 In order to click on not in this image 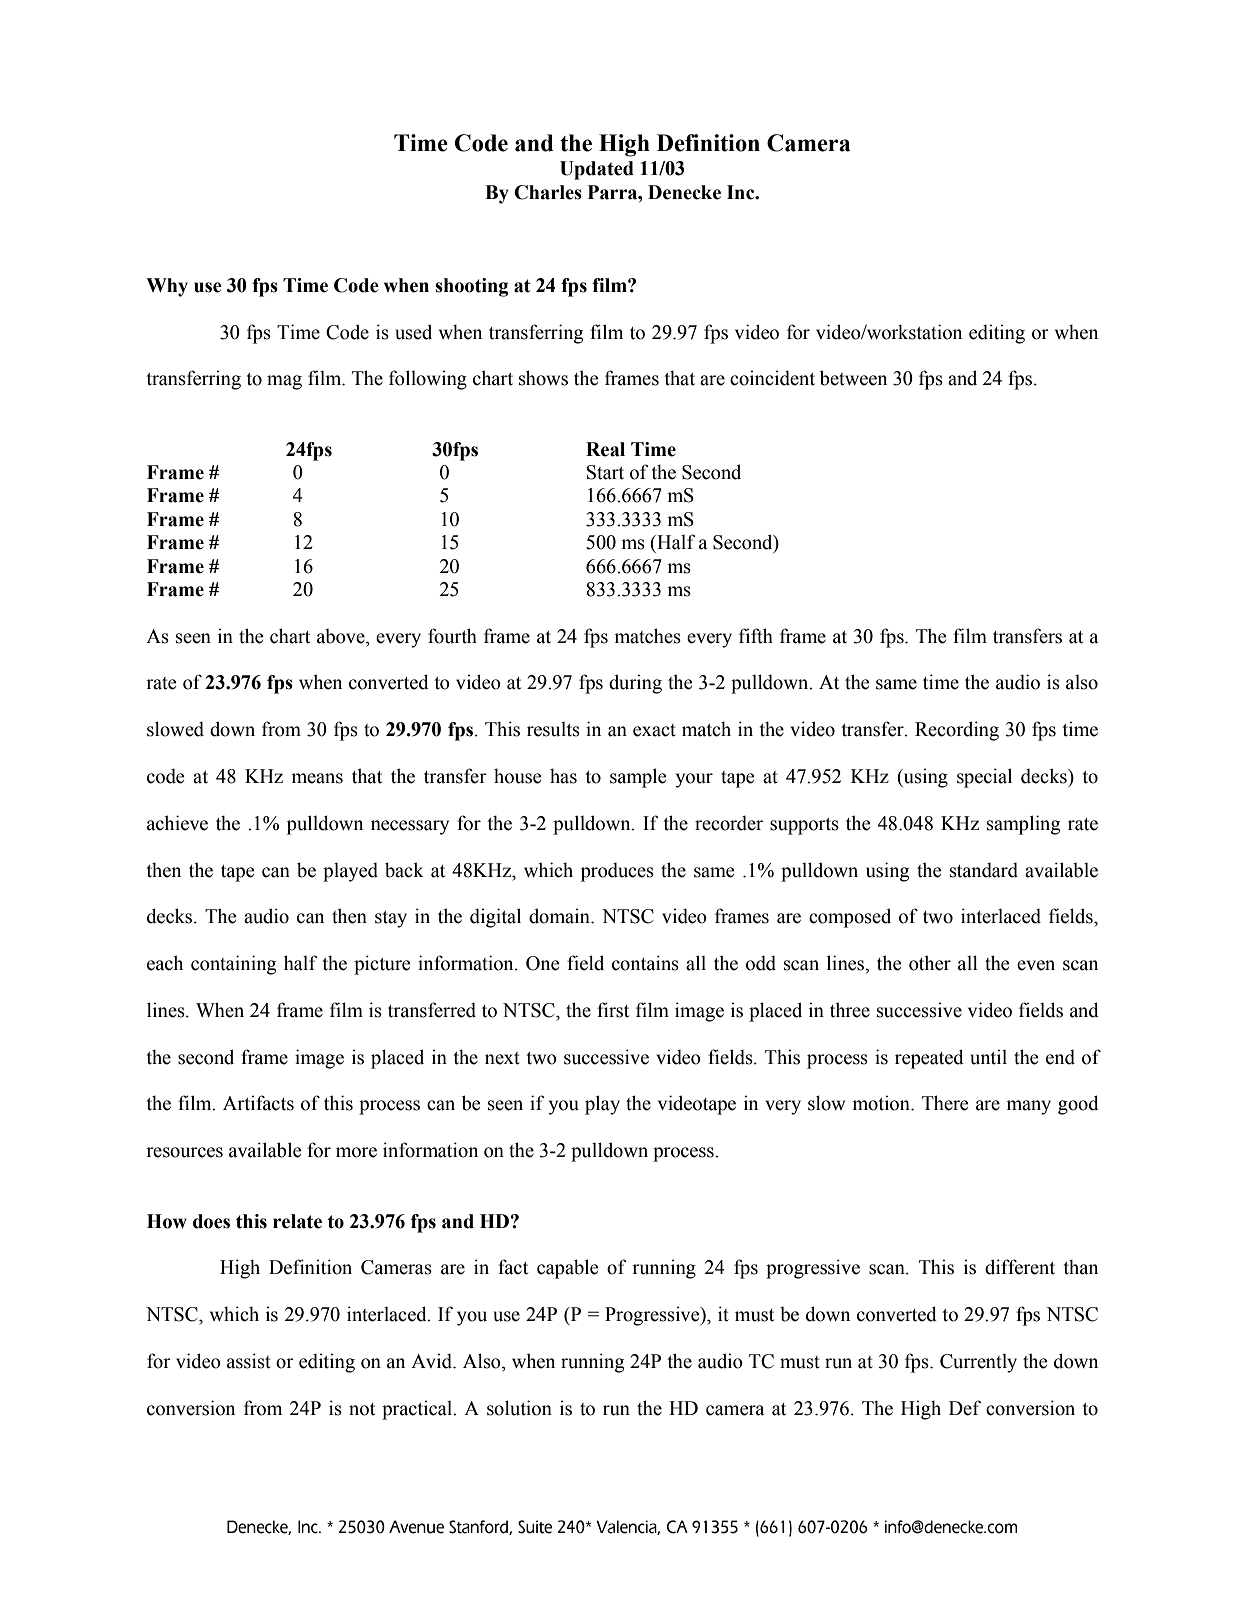, I will do `click(362, 1409)`.
